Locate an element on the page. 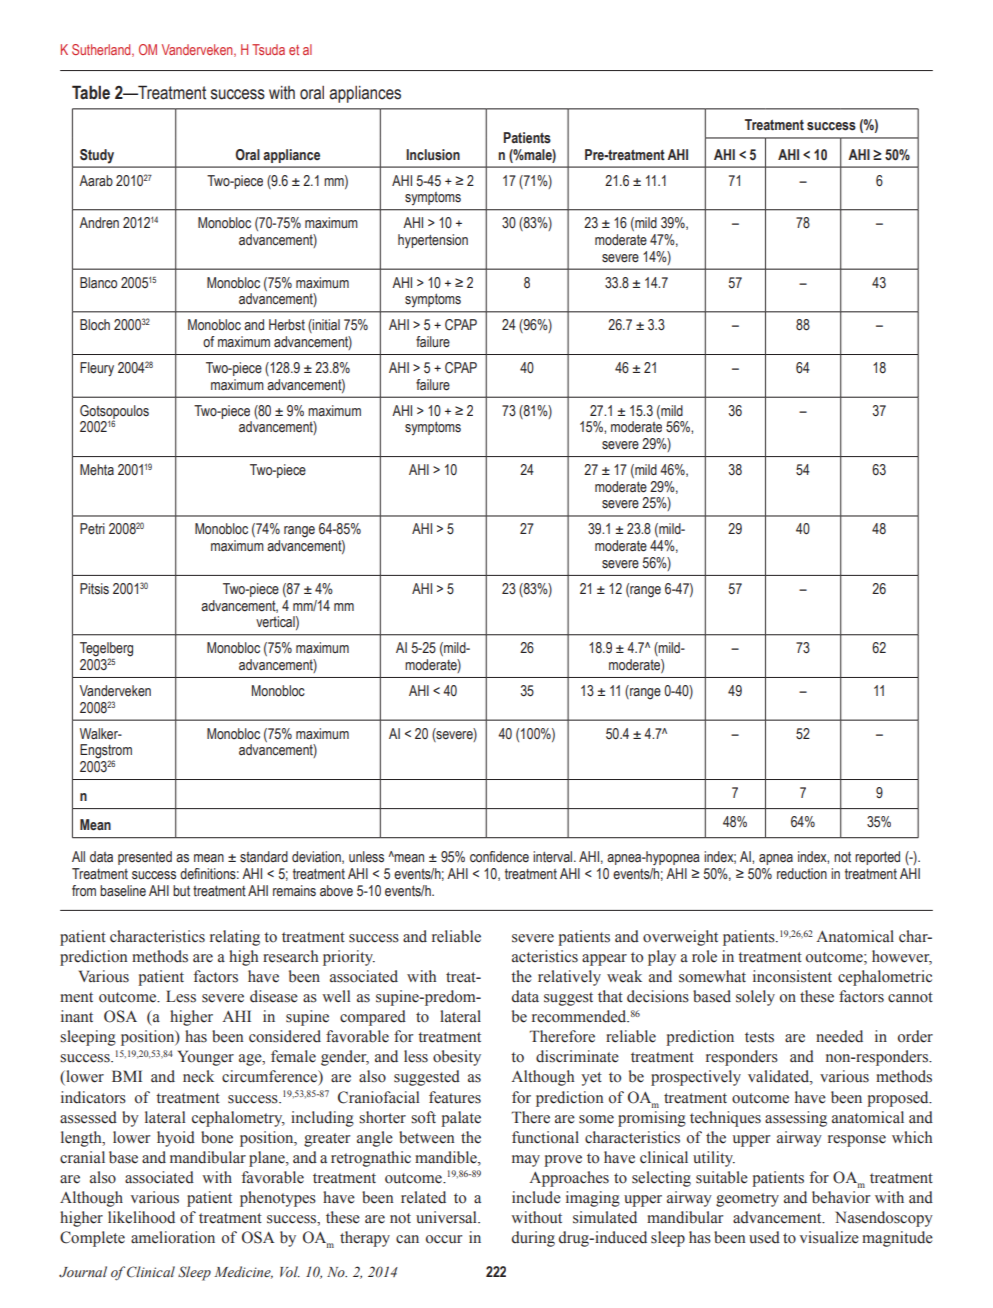 The image size is (993, 1308). but is located at coordinates (181, 891).
